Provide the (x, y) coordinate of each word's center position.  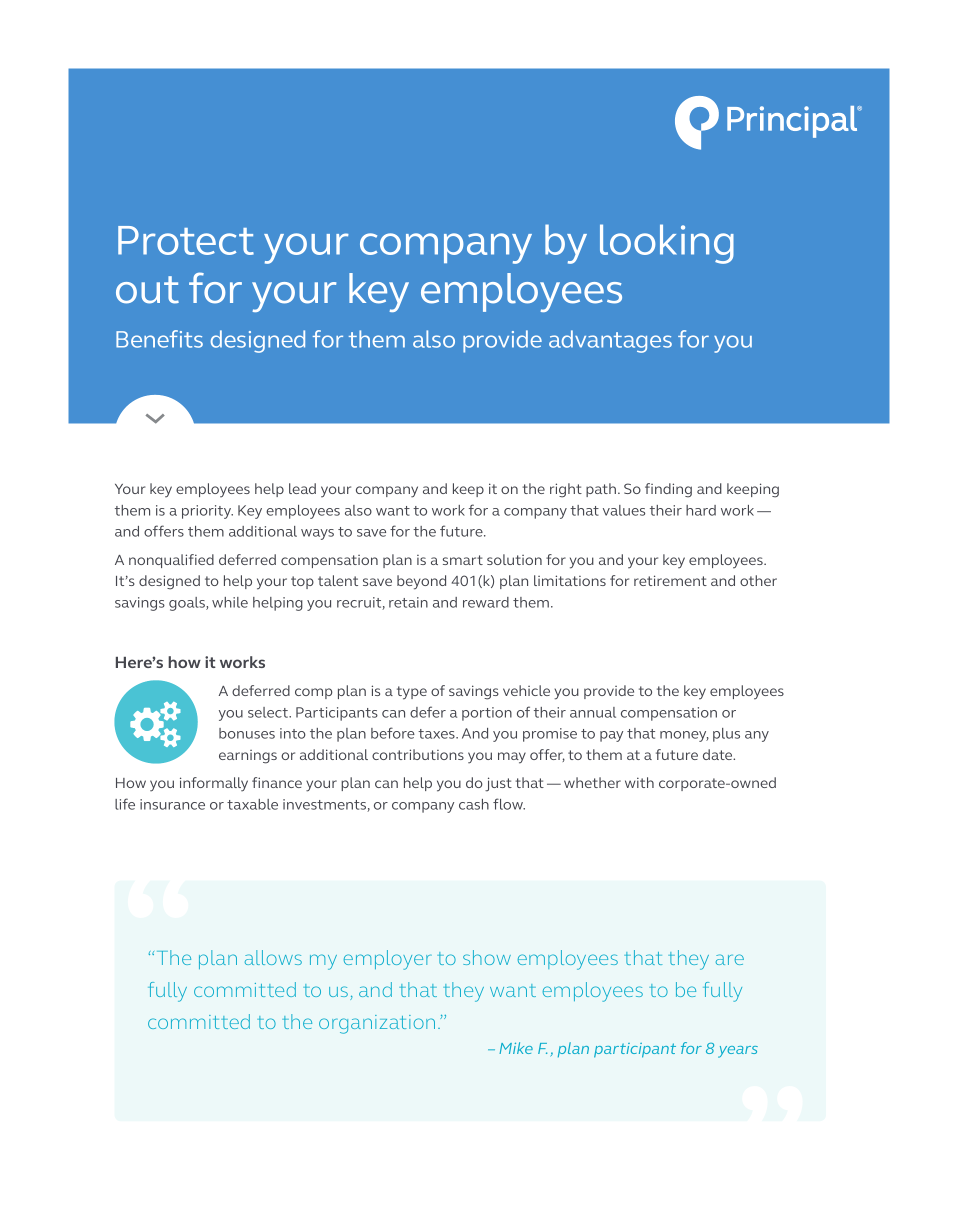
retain (408, 602)
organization (377, 1024)
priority (207, 512)
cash (474, 804)
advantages (610, 341)
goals (188, 604)
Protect (186, 240)
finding (668, 490)
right (566, 490)
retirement (670, 580)
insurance (172, 804)
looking (667, 244)
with (639, 782)
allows (273, 957)
